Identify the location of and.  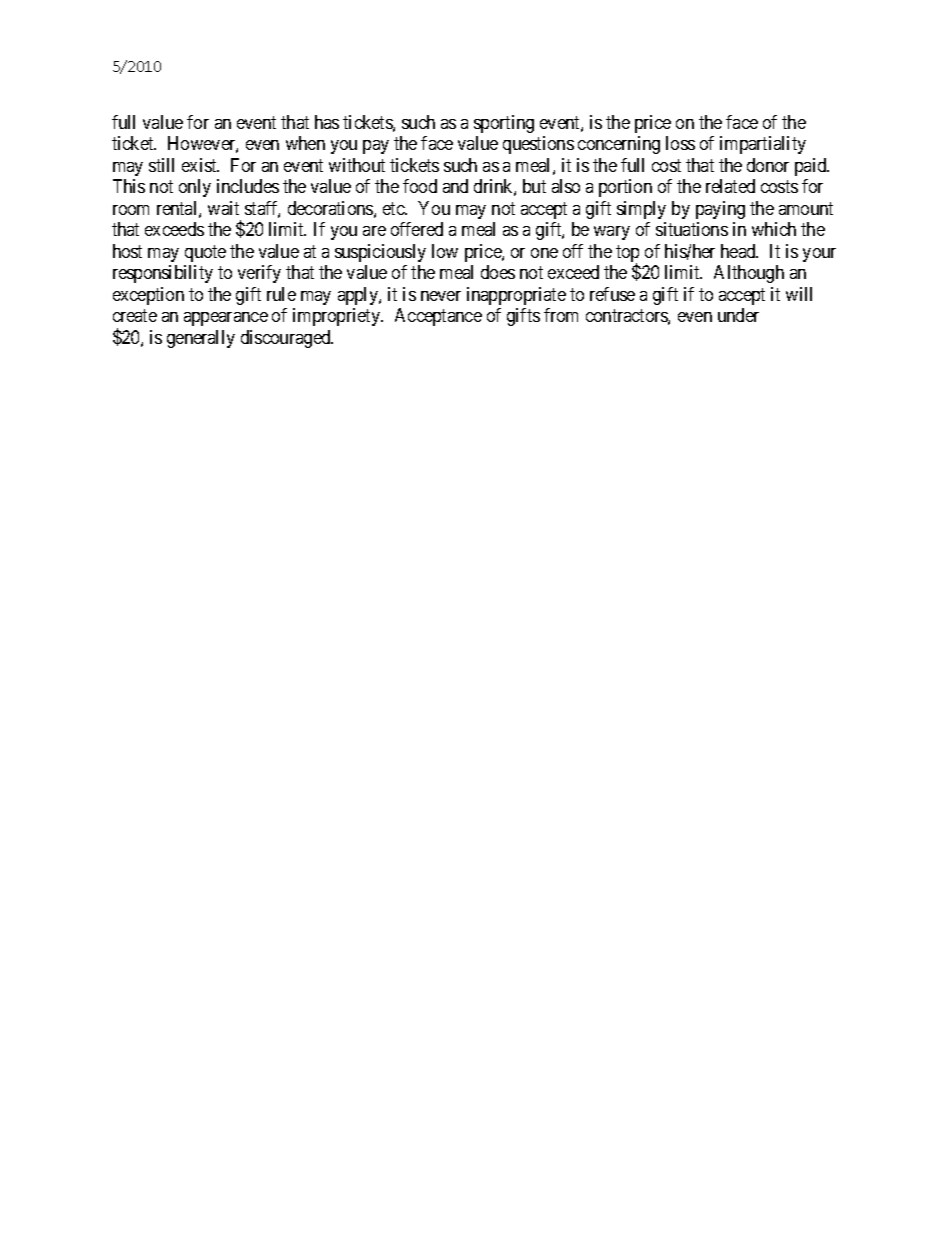
(455, 186).
